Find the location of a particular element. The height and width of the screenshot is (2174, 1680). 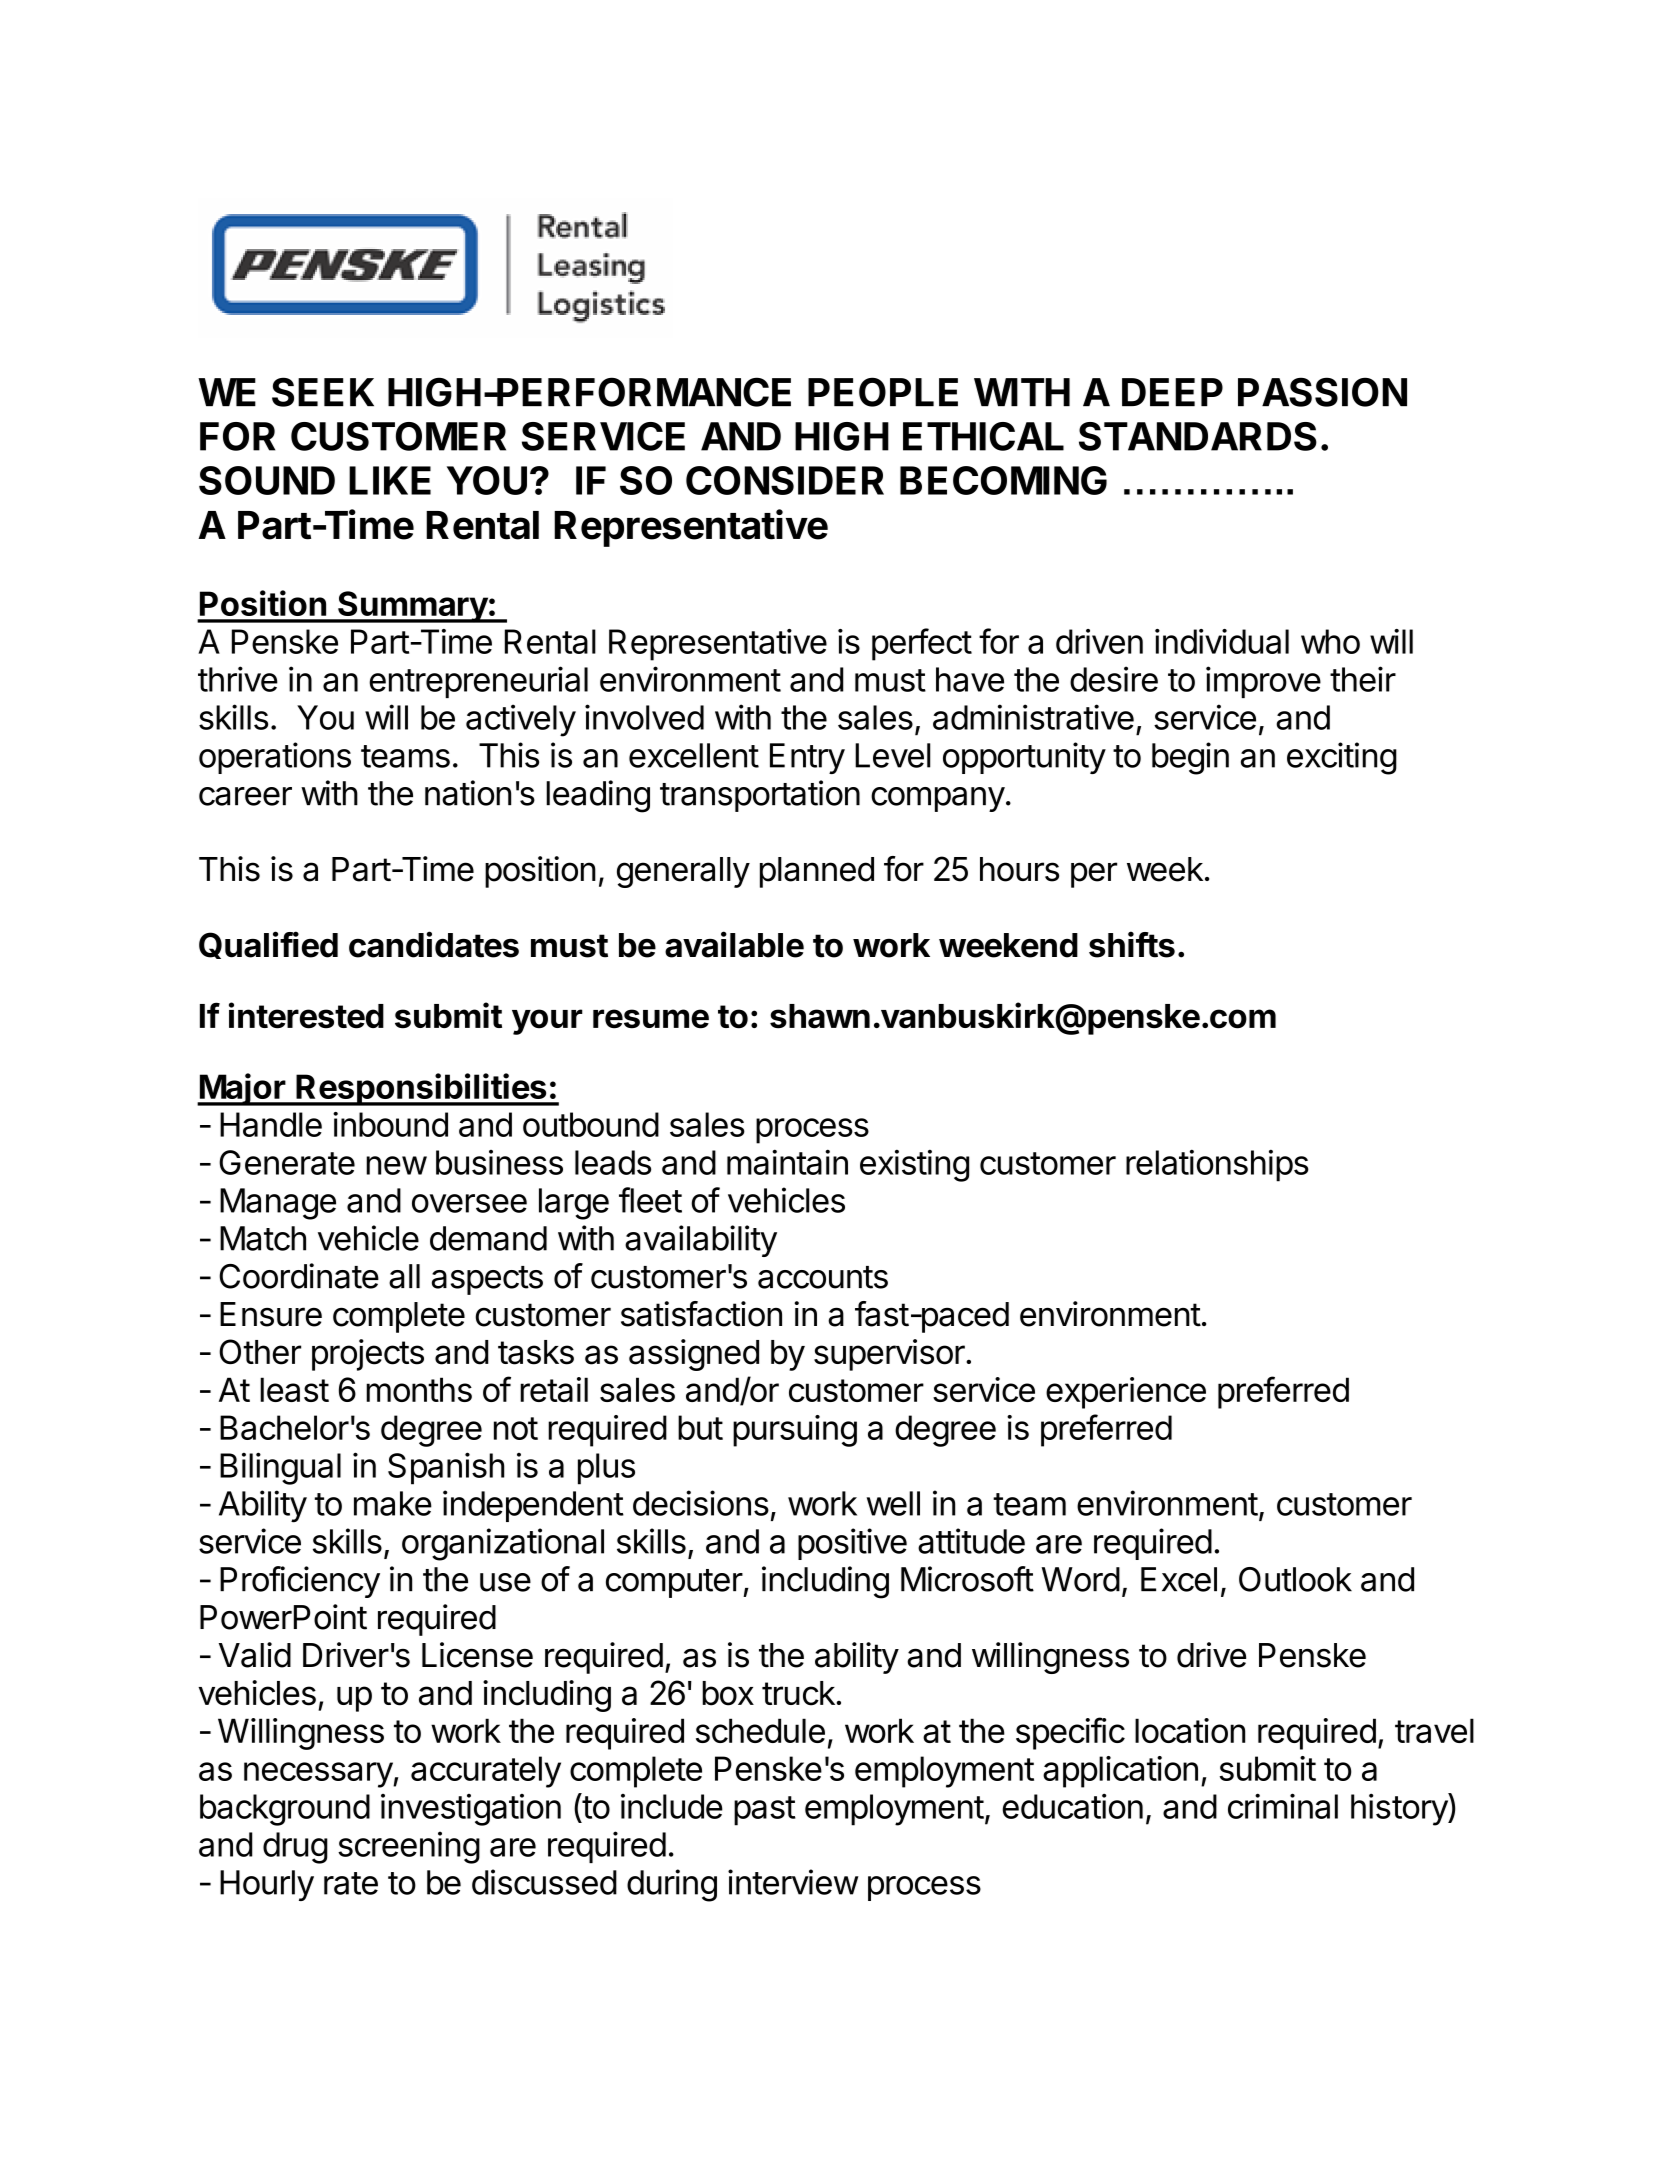

candidates is located at coordinates (434, 944).
